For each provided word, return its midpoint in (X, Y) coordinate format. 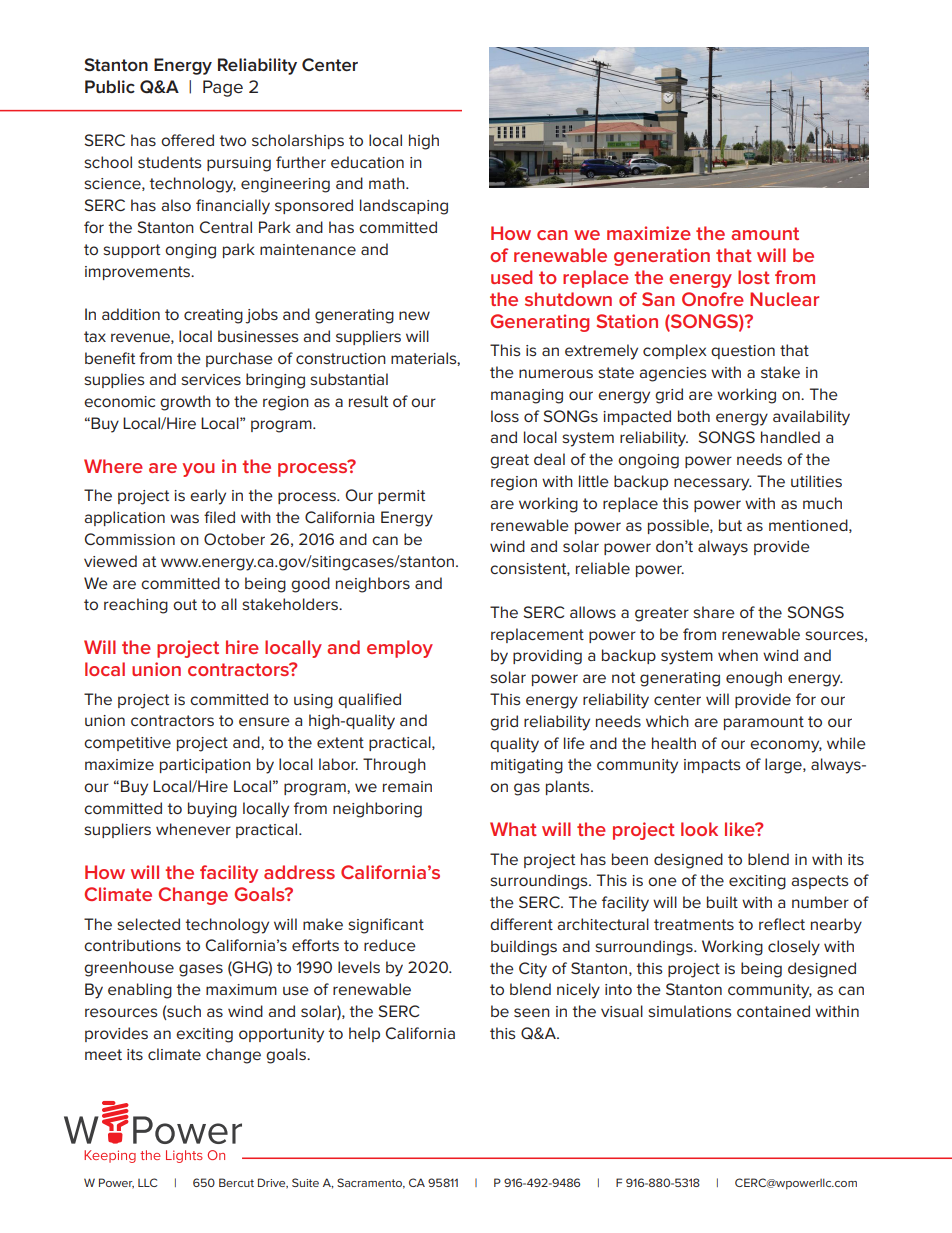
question (743, 352)
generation (662, 257)
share (714, 612)
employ (400, 649)
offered (187, 140)
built (722, 902)
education (367, 162)
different (521, 924)
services (211, 379)
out (185, 604)
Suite (305, 1182)
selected (148, 924)
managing (527, 396)
